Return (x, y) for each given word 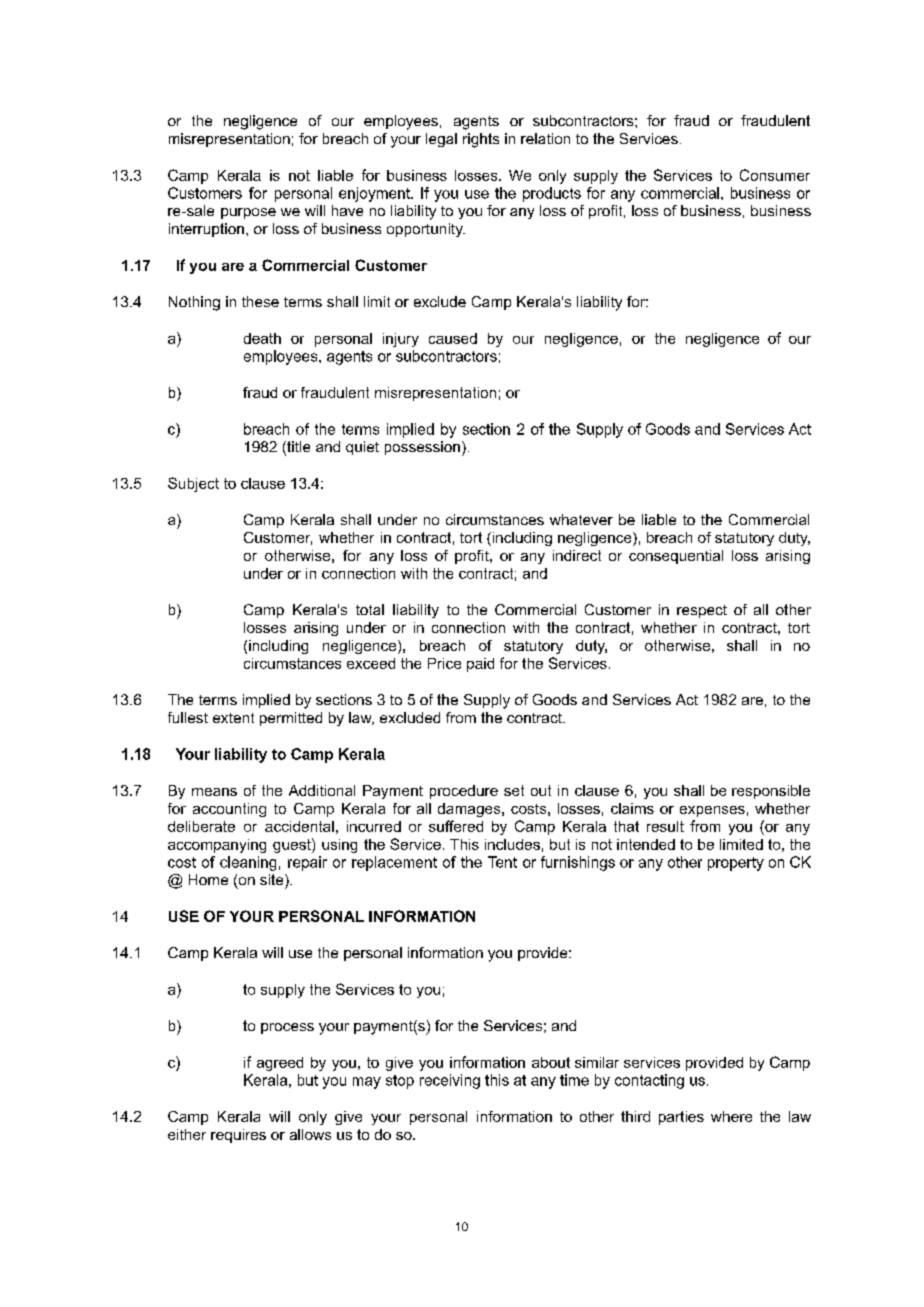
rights (481, 140)
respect (702, 611)
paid (480, 665)
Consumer (775, 175)
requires (238, 1136)
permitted (291, 719)
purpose (248, 213)
